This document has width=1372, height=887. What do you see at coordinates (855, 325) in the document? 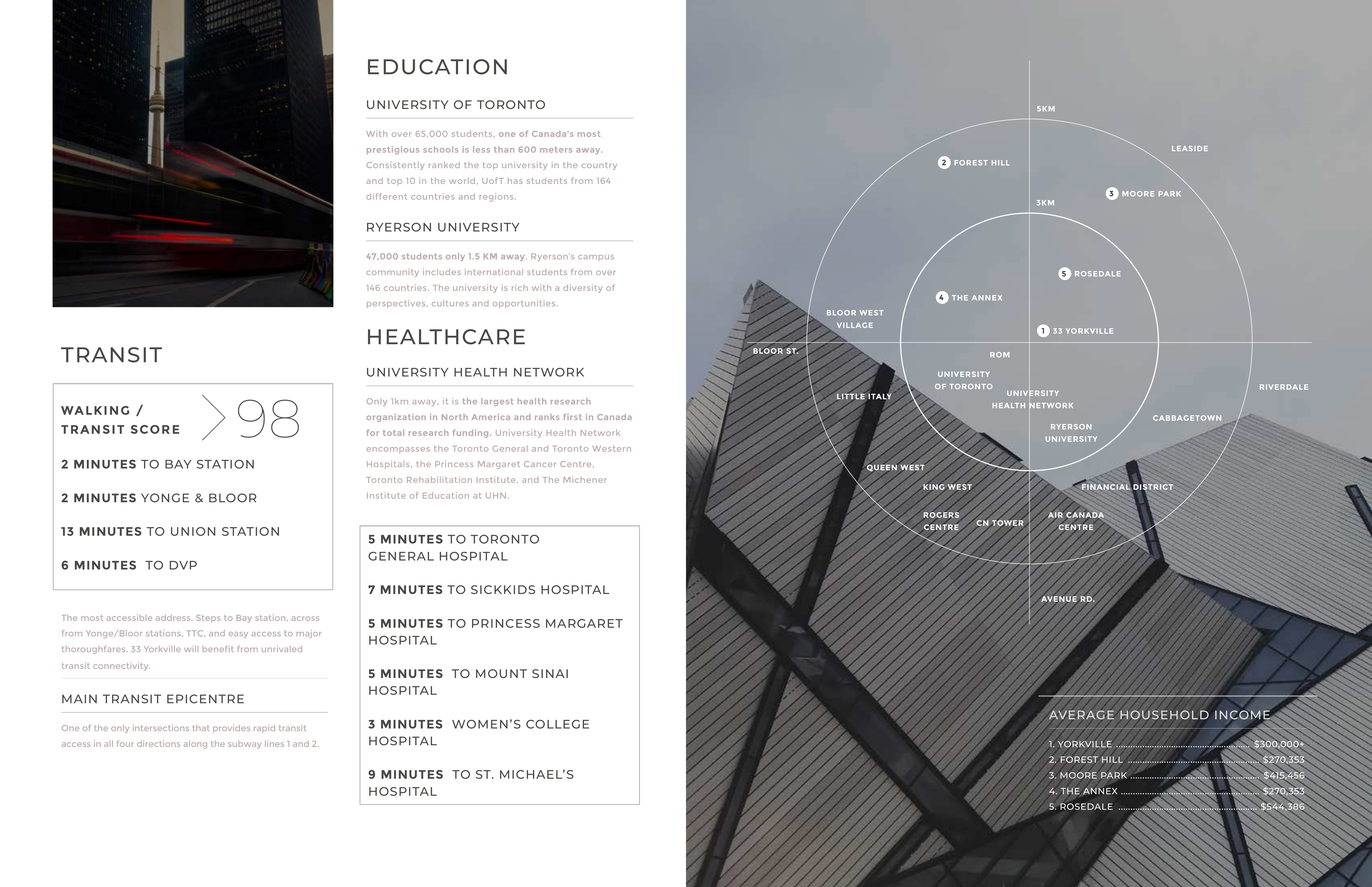
I see `VILLAGE` at bounding box center [855, 325].
